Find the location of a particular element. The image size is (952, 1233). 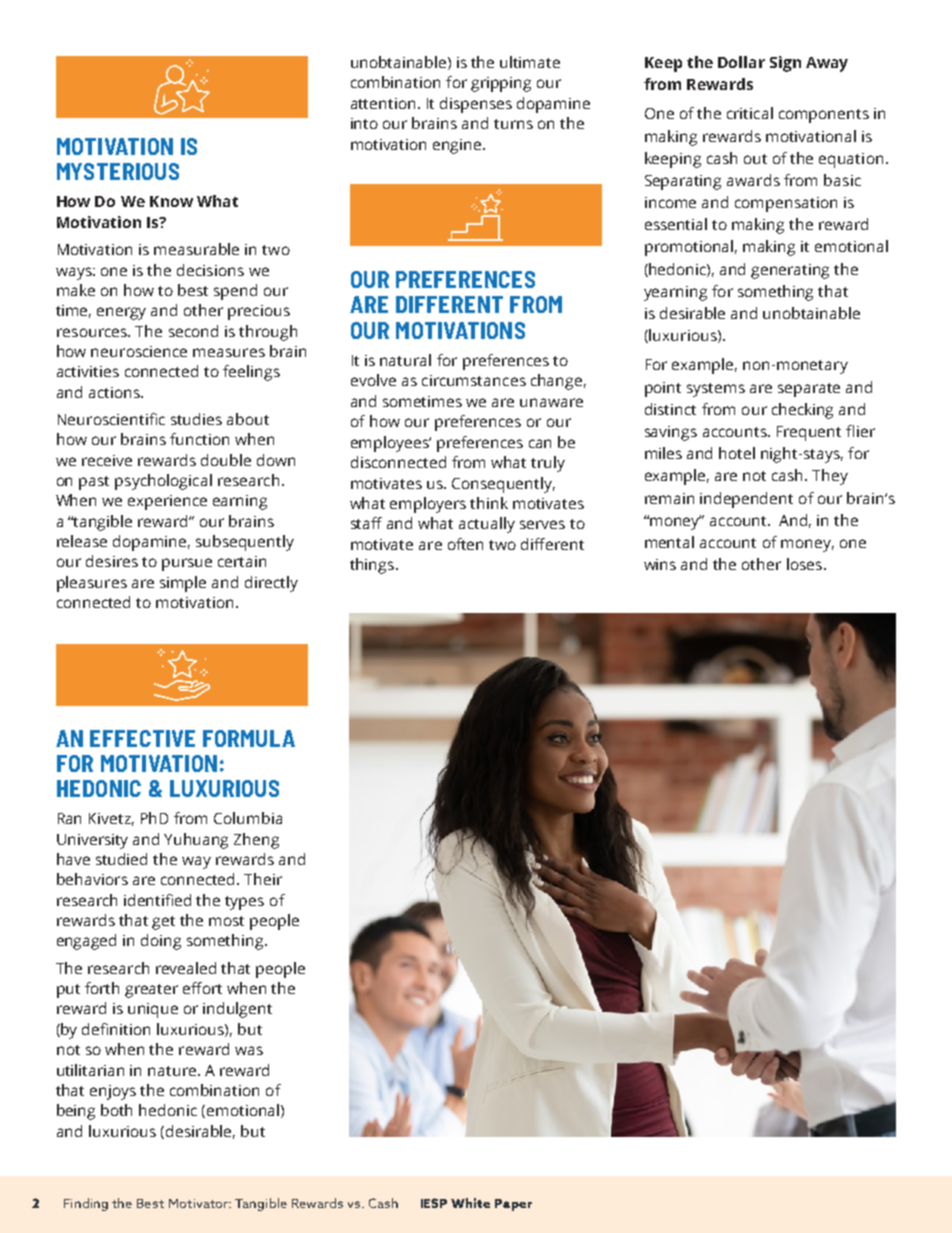

critical is located at coordinates (750, 113).
